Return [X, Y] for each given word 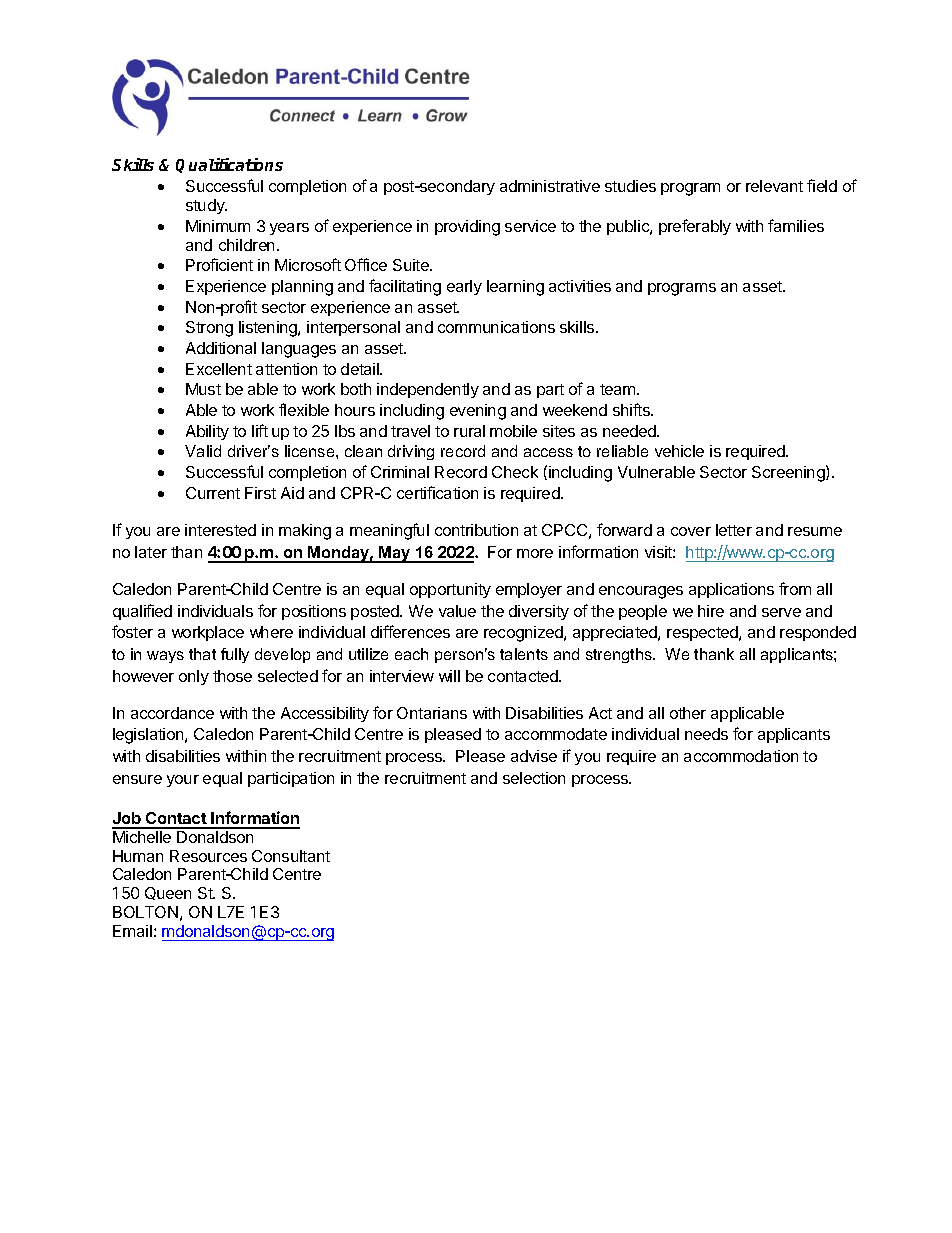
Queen [168, 893]
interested [220, 530]
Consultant [291, 856]
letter [734, 530]
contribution [476, 530]
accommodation [741, 756]
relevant [774, 186]
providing [467, 228]
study [206, 206]
